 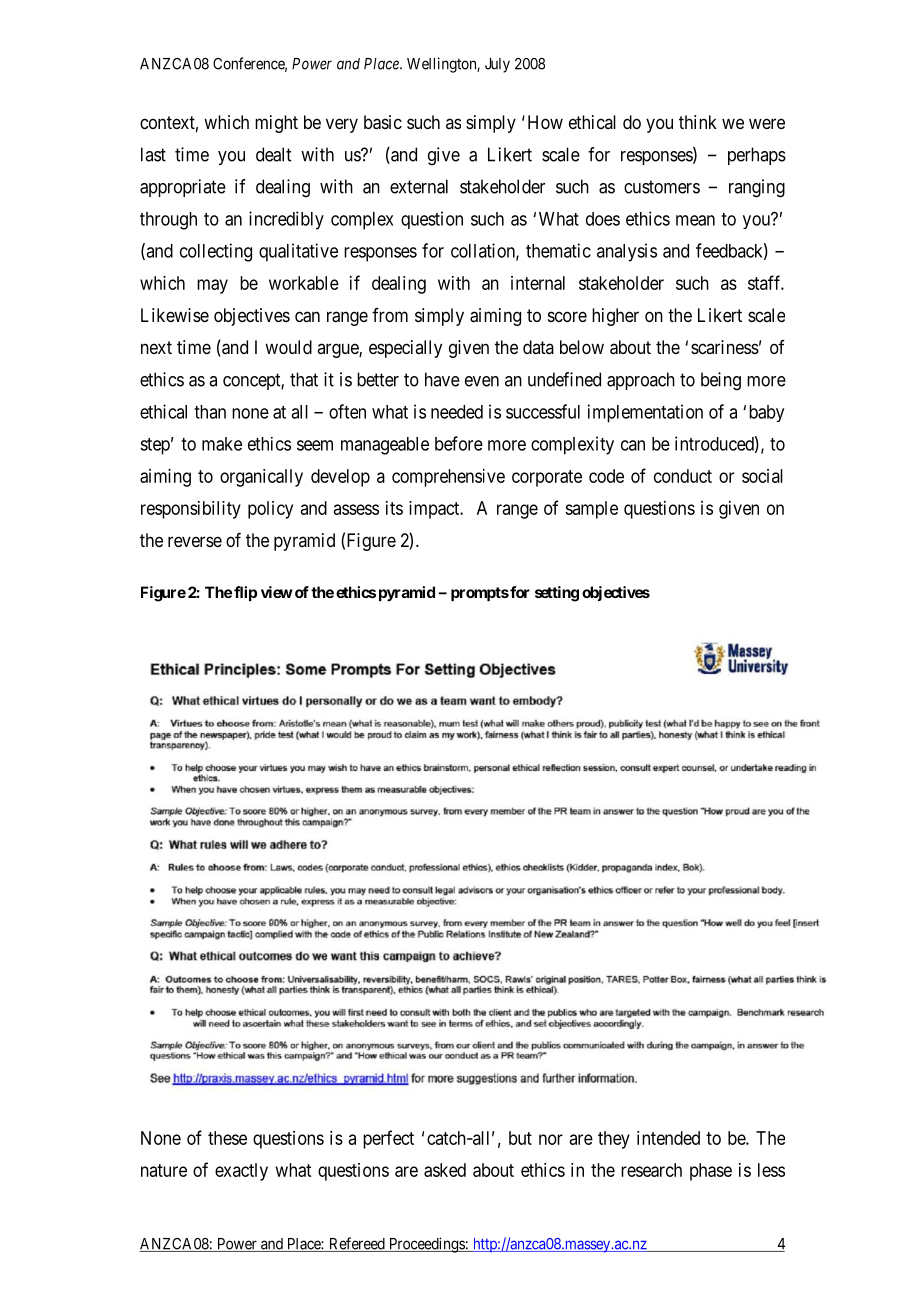 I want to click on make, so click(x=222, y=444).
